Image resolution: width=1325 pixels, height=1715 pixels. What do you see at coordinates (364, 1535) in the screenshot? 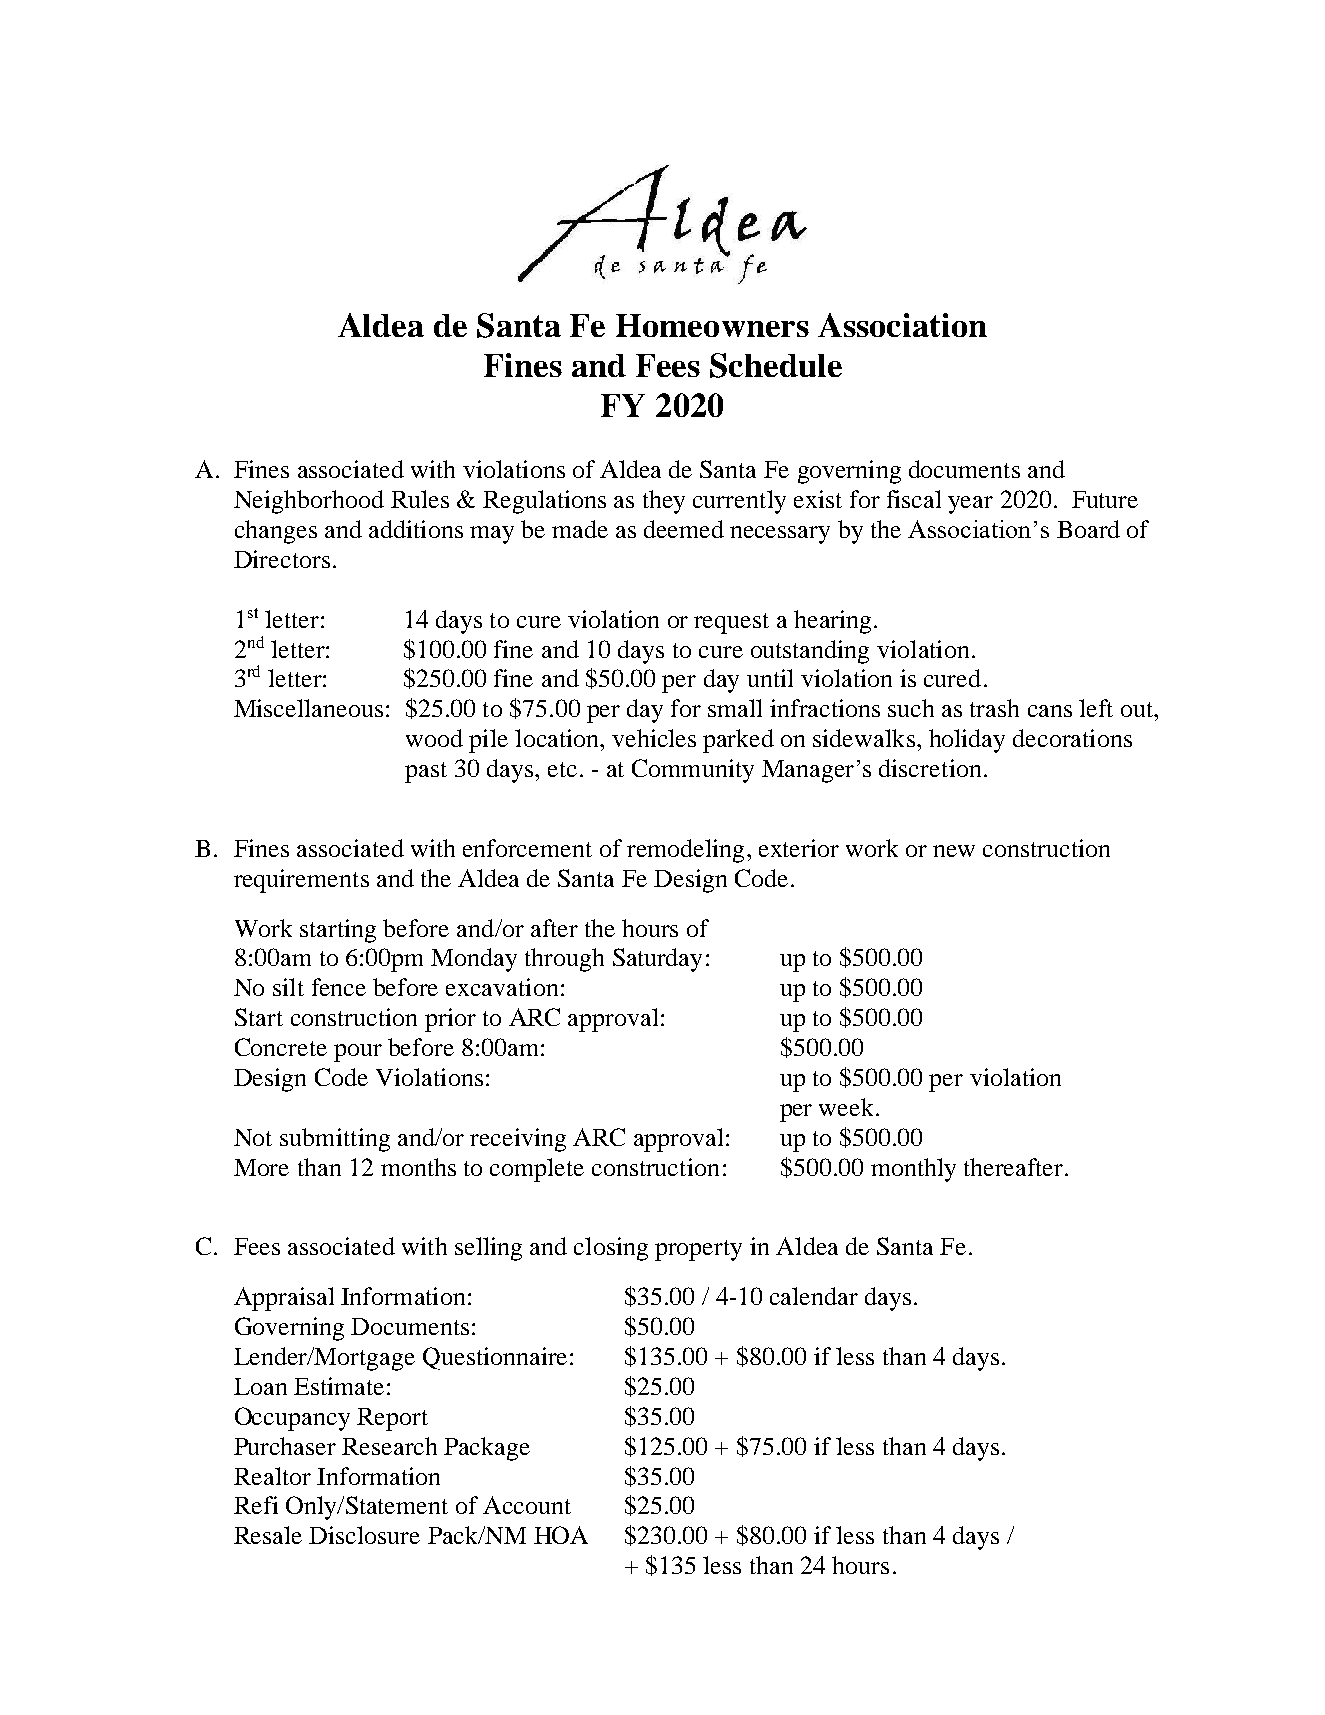
I see `Disclosure` at bounding box center [364, 1535].
